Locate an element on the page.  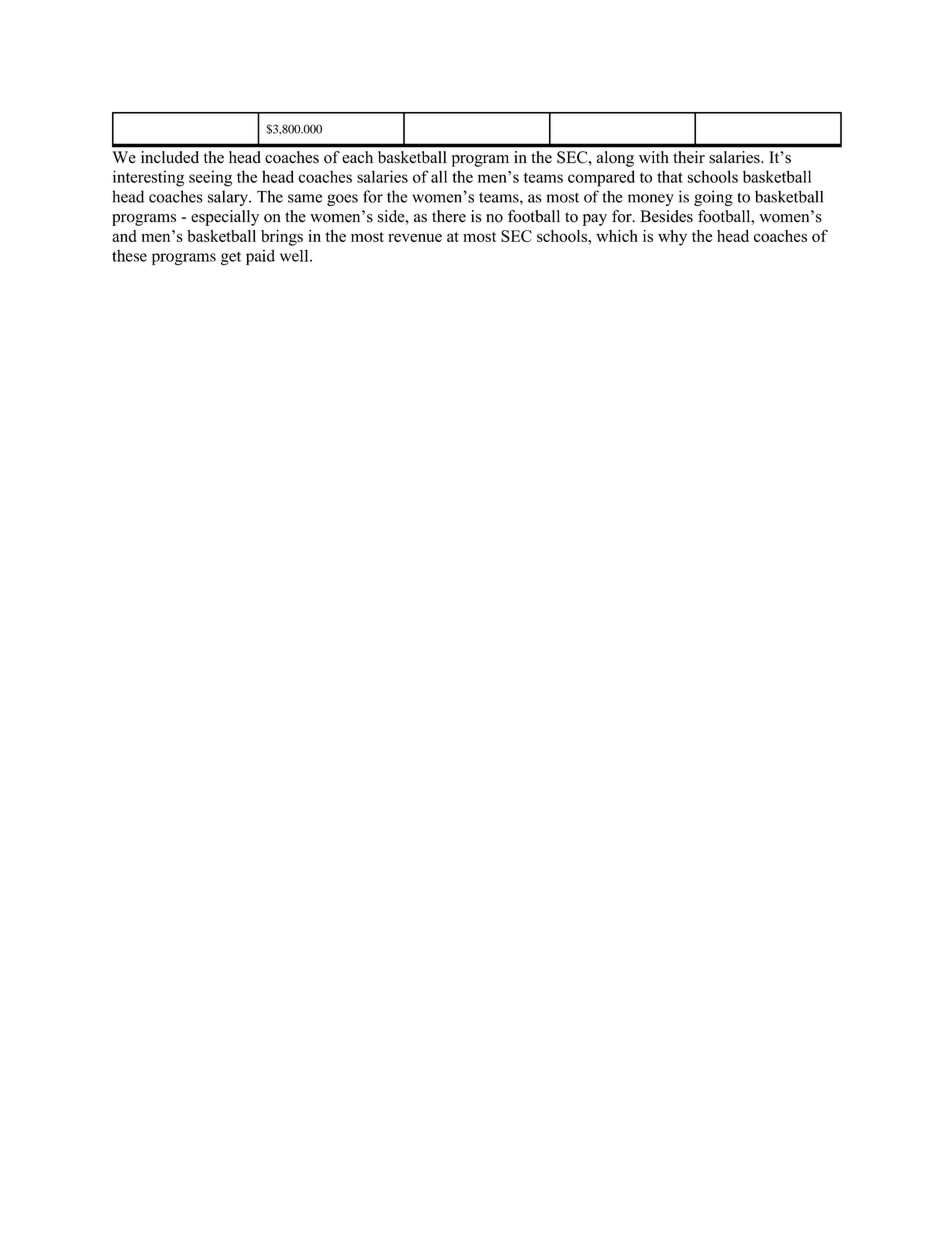
seeing is located at coordinates (210, 178).
